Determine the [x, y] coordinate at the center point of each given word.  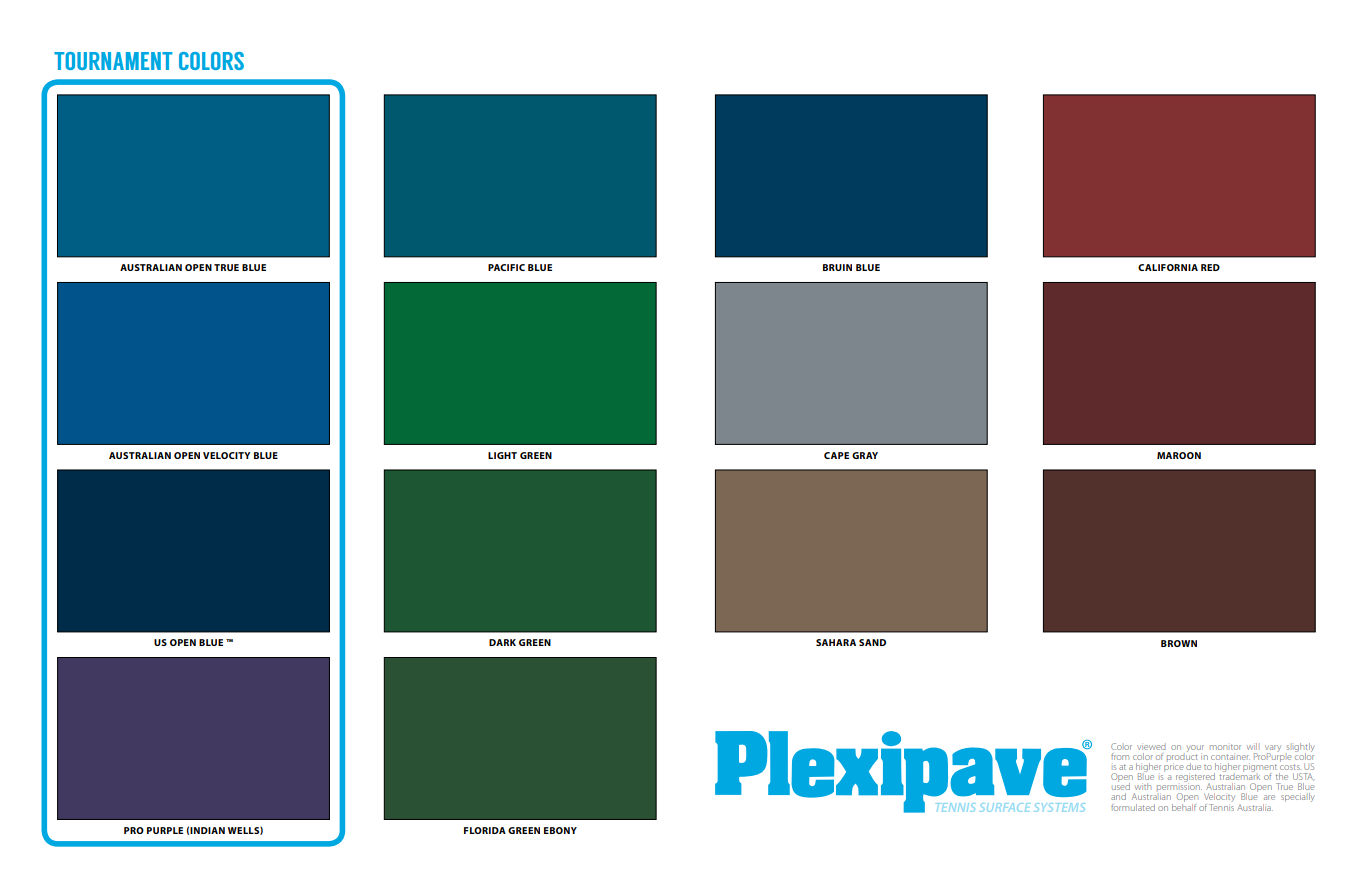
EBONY [560, 830]
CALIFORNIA [1168, 267]
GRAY [865, 455]
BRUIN [837, 267]
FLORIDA [485, 830]
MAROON [1179, 455]
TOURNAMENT [113, 61]
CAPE [836, 455]
